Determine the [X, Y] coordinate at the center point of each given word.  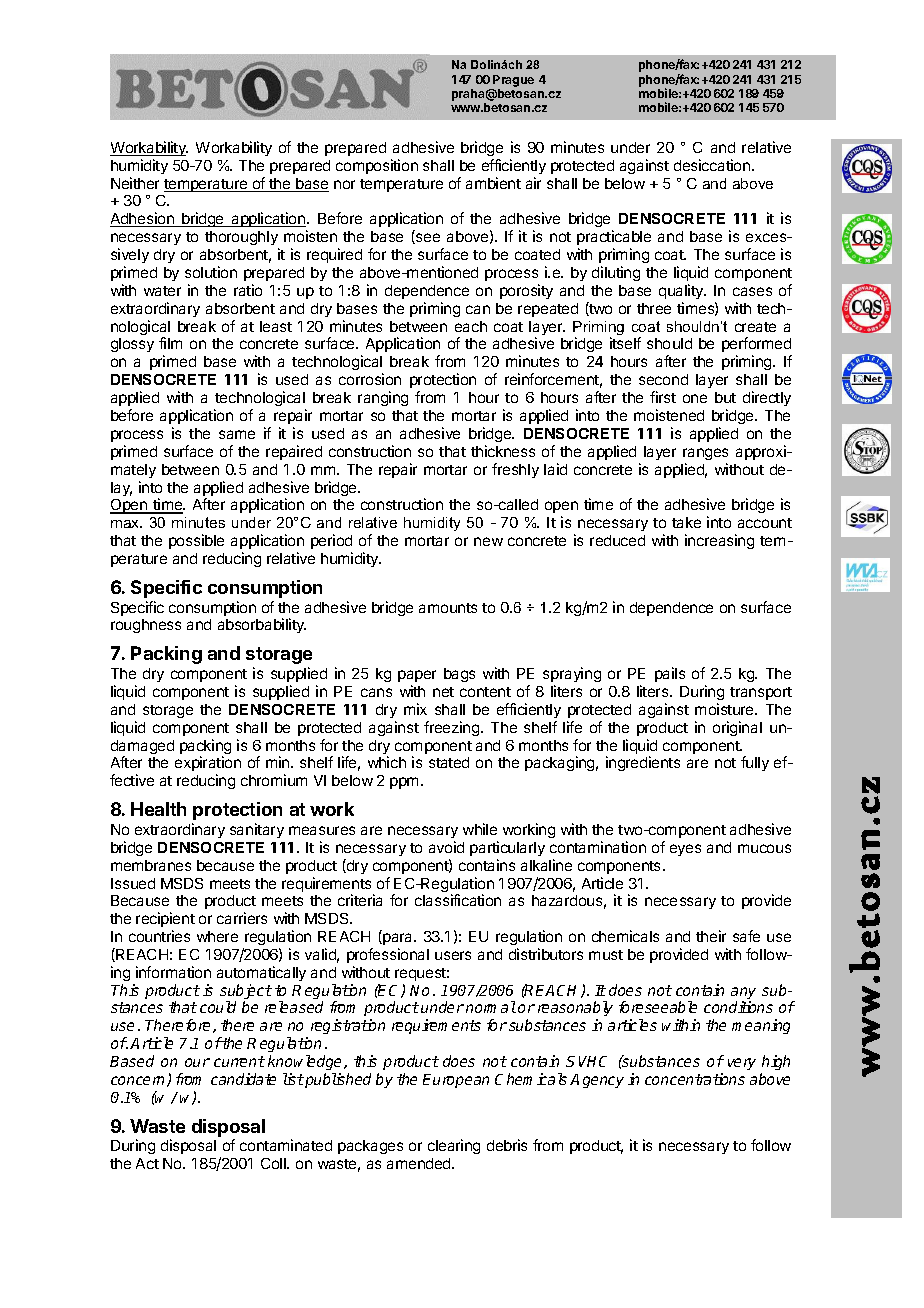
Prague [513, 81]
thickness [503, 451]
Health [158, 809]
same [237, 434]
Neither [135, 183]
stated [449, 762]
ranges [705, 454]
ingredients [643, 763]
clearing [454, 1146]
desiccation [712, 165]
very [742, 1064]
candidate [243, 1079]
